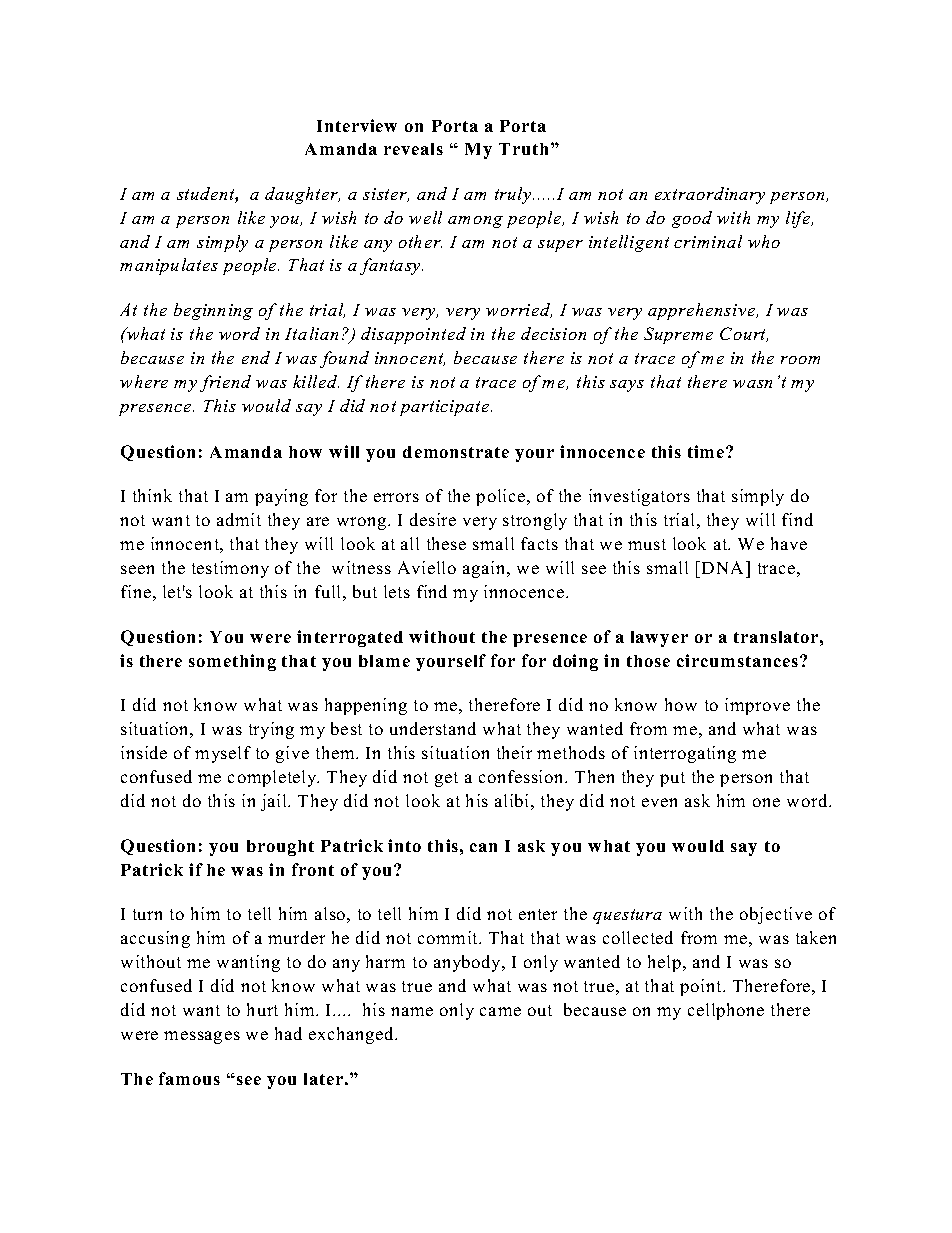  Describe the element at coordinates (202, 1037) in the document. I see `messages` at that location.
